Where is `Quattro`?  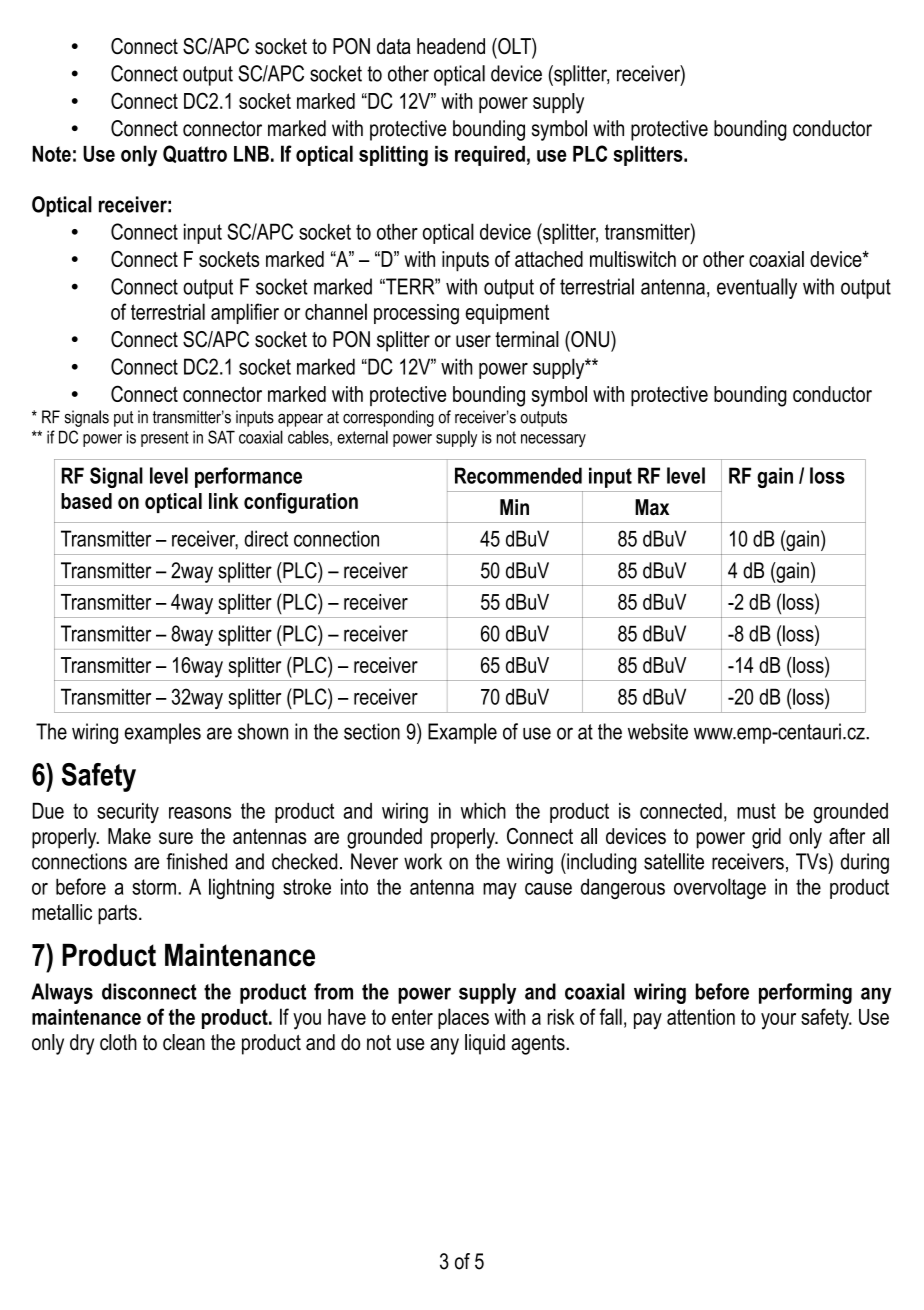 Quattro is located at coordinates (195, 154).
